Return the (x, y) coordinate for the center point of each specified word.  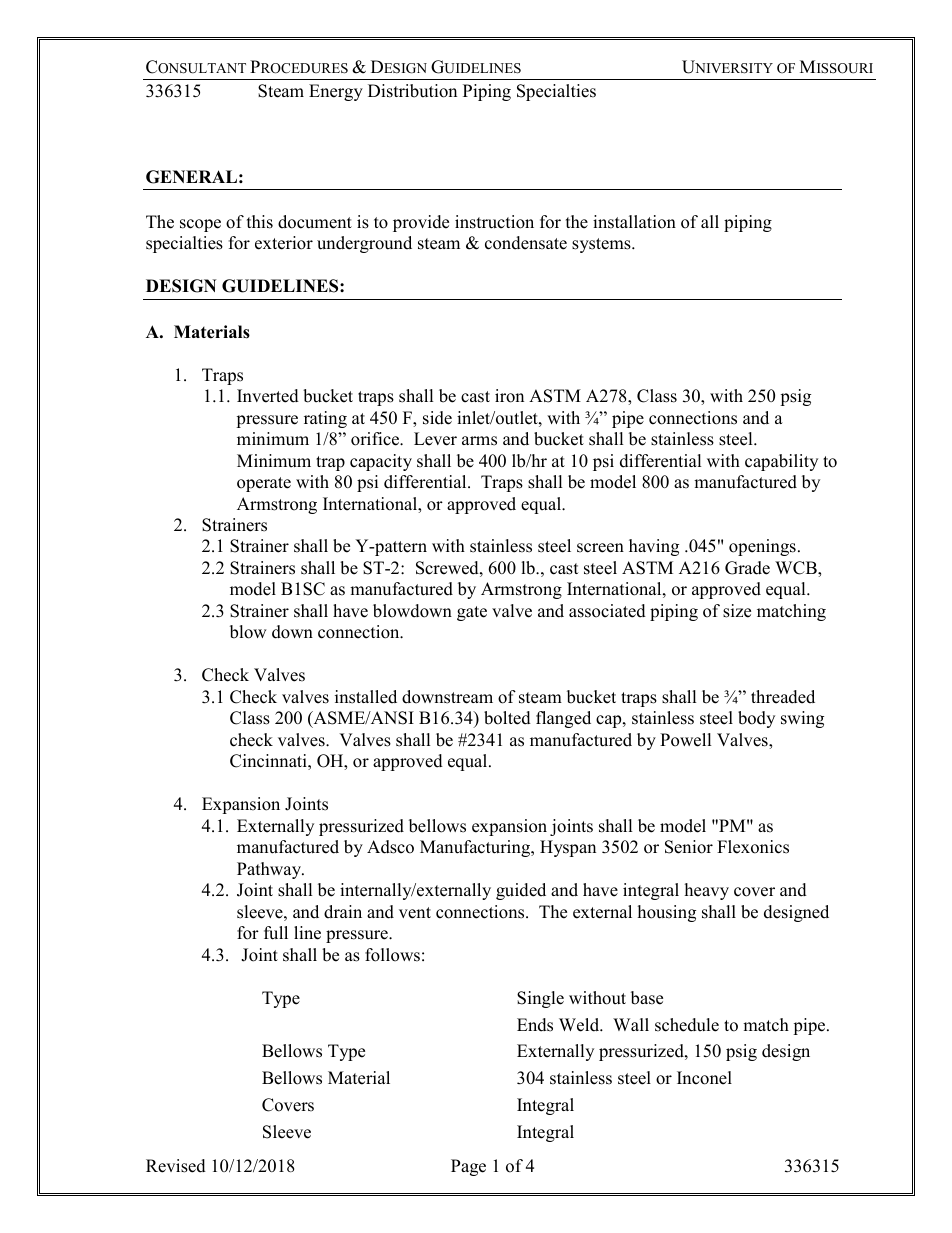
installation (634, 222)
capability (781, 462)
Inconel (704, 1078)
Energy (336, 92)
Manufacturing (476, 848)
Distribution (412, 91)
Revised (176, 1166)
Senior (689, 847)
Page (468, 1167)
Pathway (270, 870)
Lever (435, 439)
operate (264, 484)
